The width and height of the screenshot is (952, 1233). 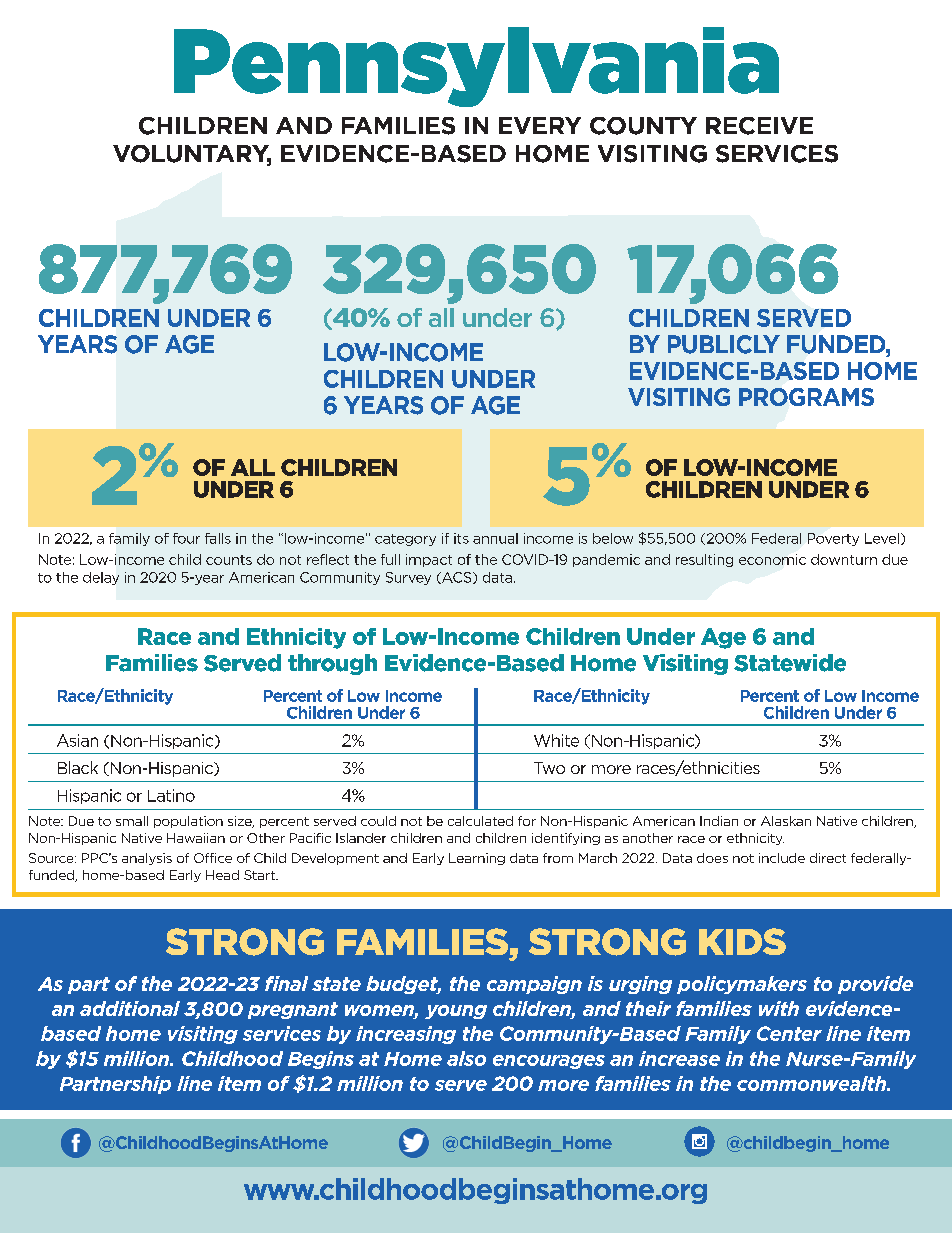 What do you see at coordinates (724, 344) in the screenshot?
I see `PUBLICLY` at bounding box center [724, 344].
